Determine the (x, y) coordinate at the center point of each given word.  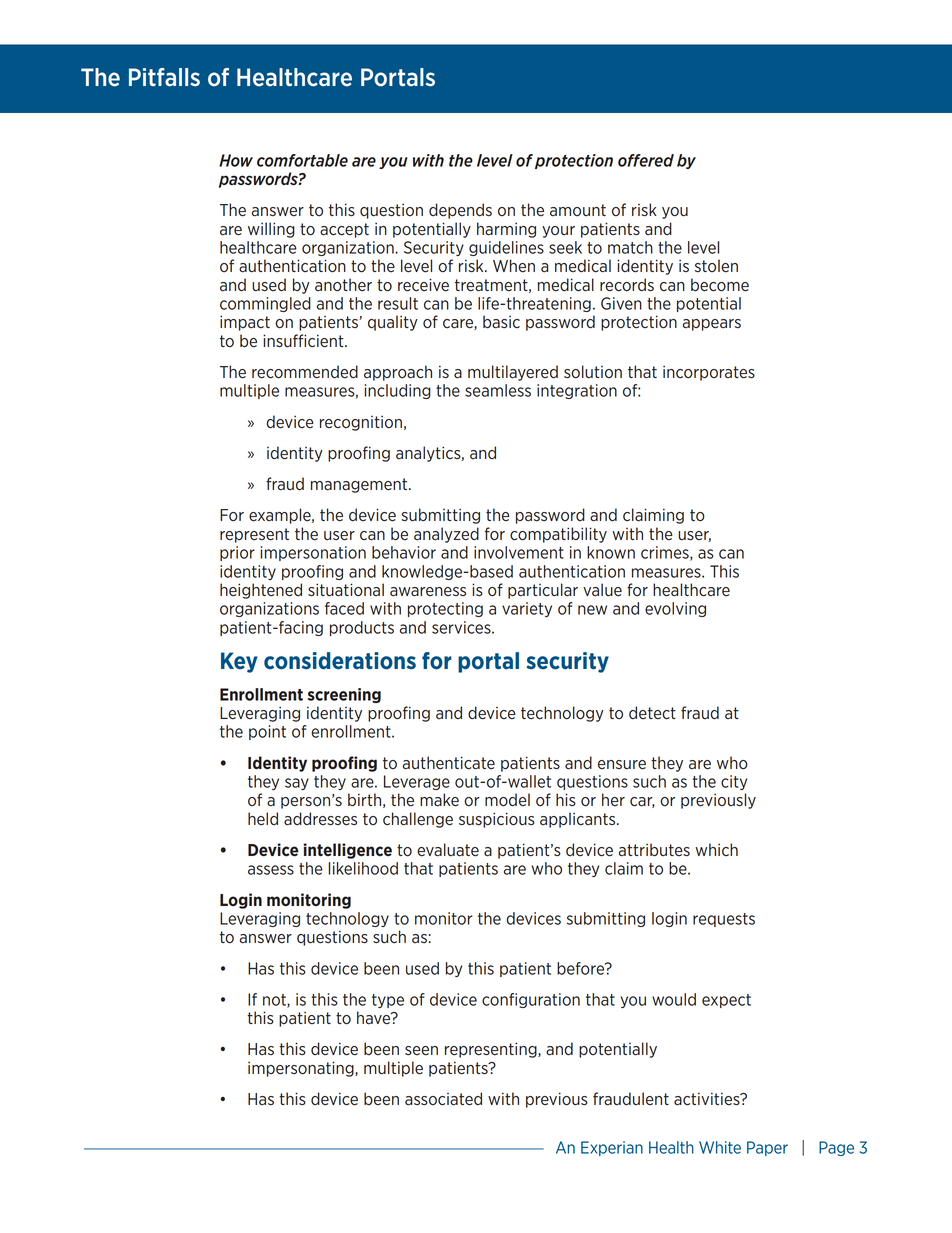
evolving (675, 609)
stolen (716, 266)
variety (527, 609)
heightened (261, 591)
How (236, 160)
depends (460, 211)
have (375, 1018)
